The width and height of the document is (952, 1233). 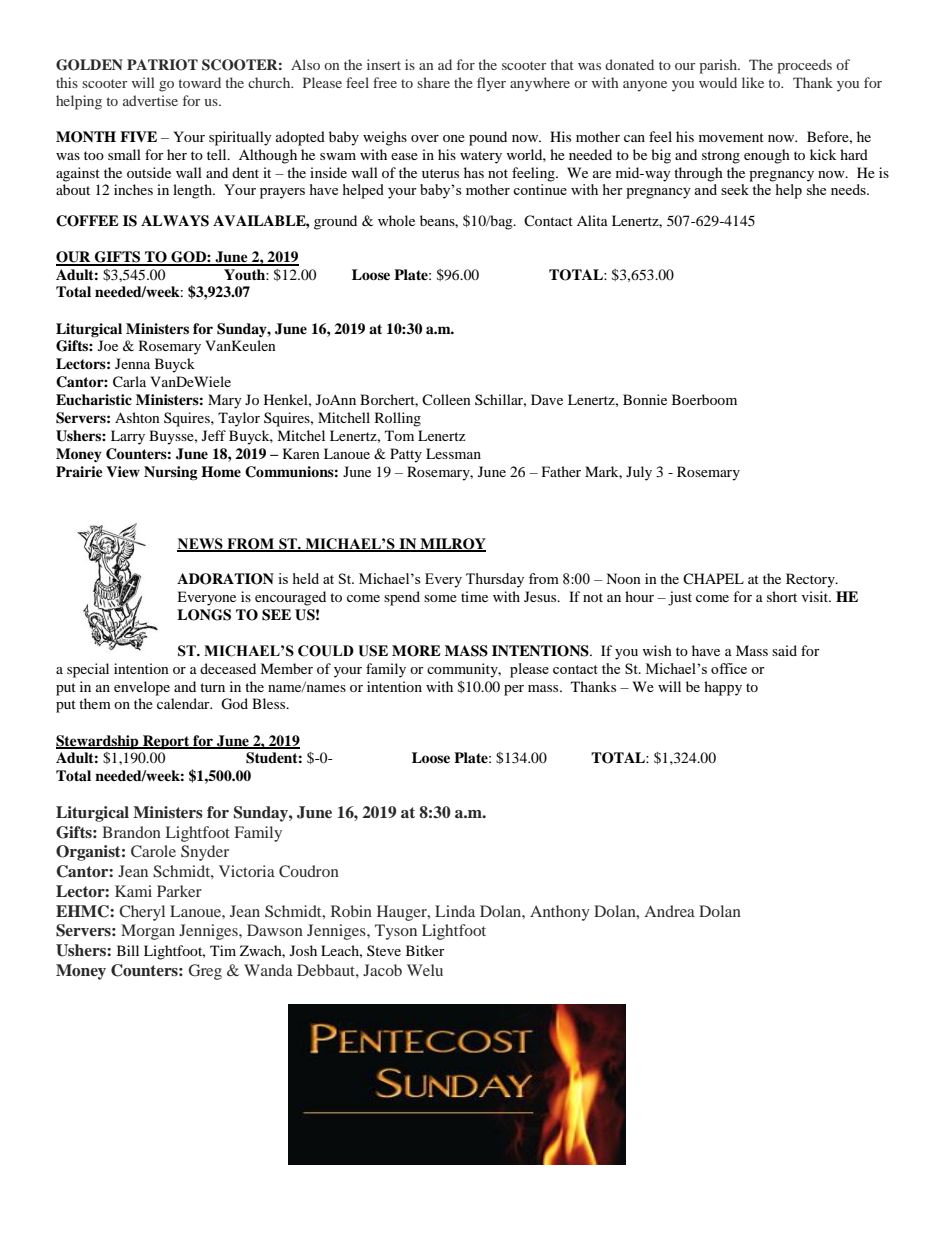 What do you see at coordinates (148, 932) in the document?
I see `Morgan` at bounding box center [148, 932].
